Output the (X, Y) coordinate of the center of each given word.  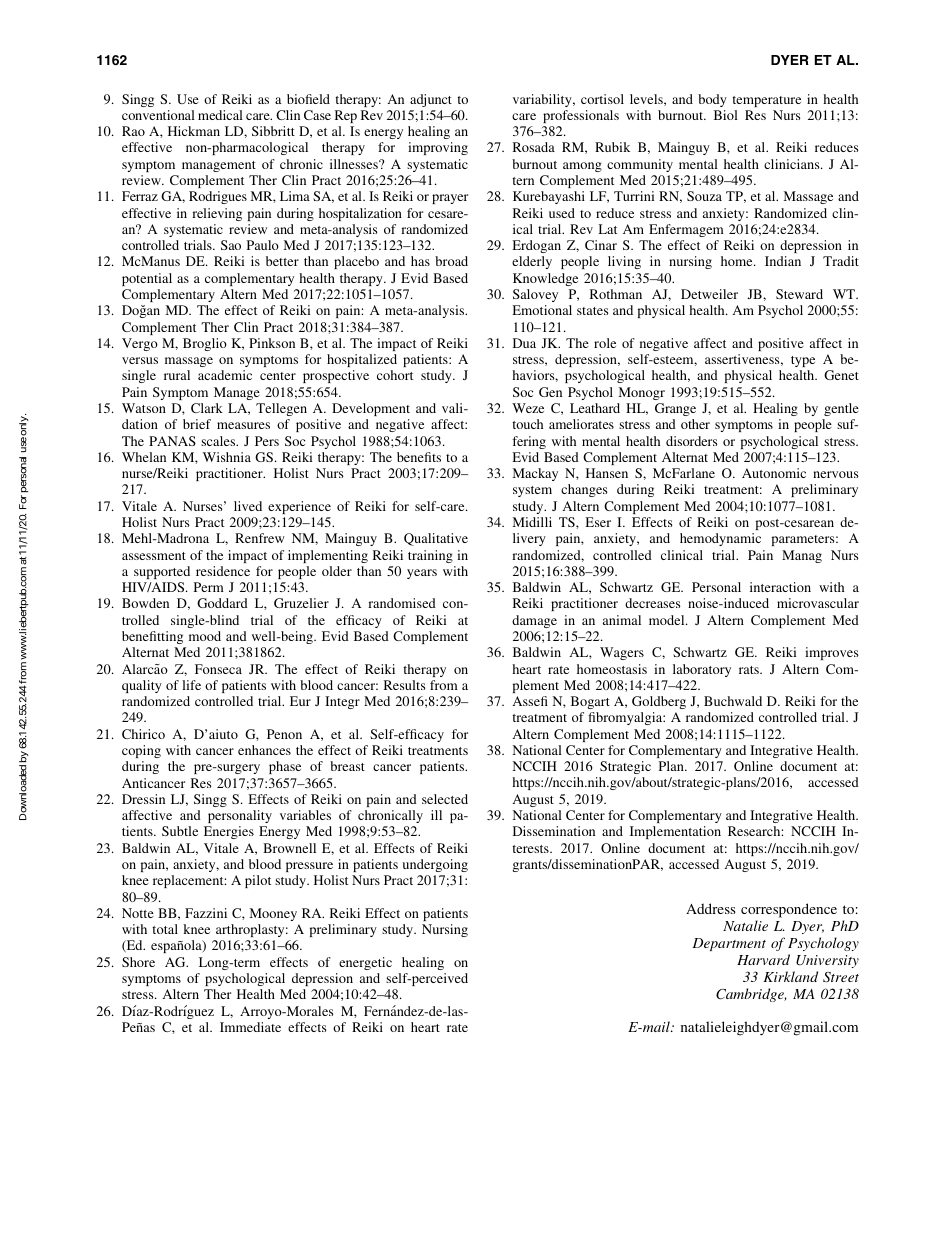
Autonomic (774, 473)
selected (445, 799)
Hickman (194, 131)
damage (534, 621)
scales (219, 441)
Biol (726, 115)
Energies (229, 832)
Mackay (535, 474)
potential (147, 279)
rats (750, 670)
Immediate (250, 1027)
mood (205, 636)
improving (438, 148)
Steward (799, 294)
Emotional (542, 310)
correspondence (789, 910)
